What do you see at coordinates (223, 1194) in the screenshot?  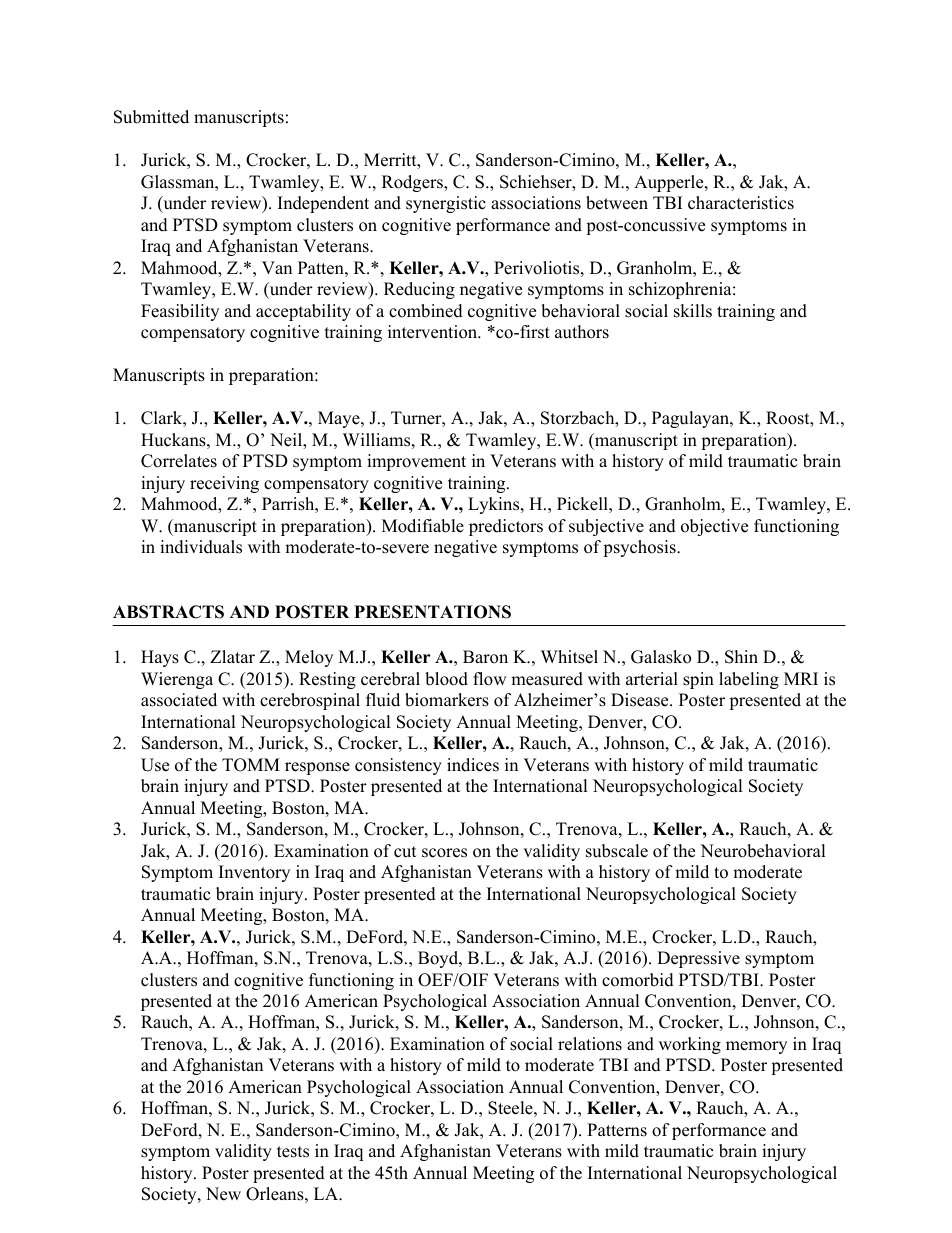 I see `New` at bounding box center [223, 1194].
